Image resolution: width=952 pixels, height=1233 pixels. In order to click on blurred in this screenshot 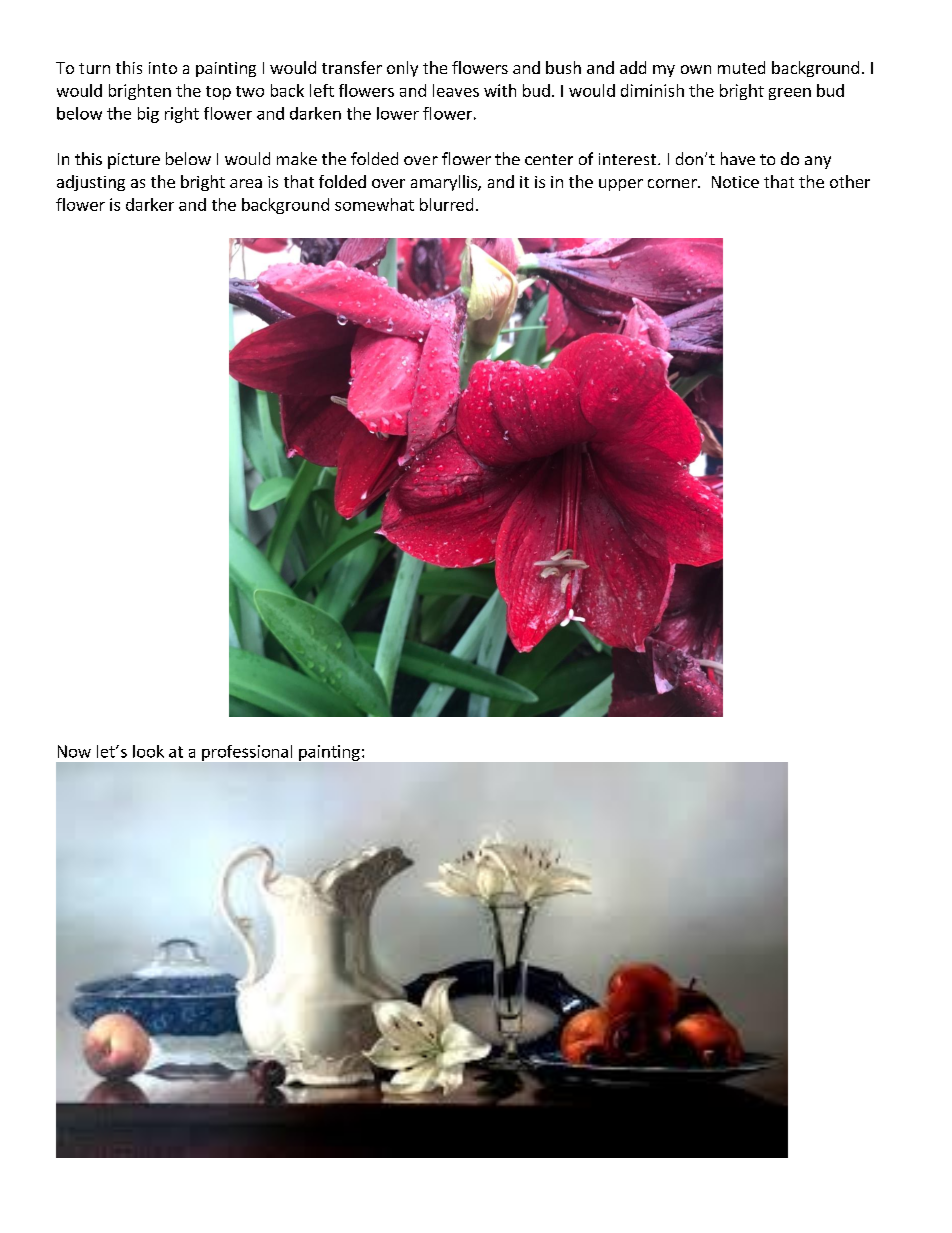, I will do `click(446, 204)`.
